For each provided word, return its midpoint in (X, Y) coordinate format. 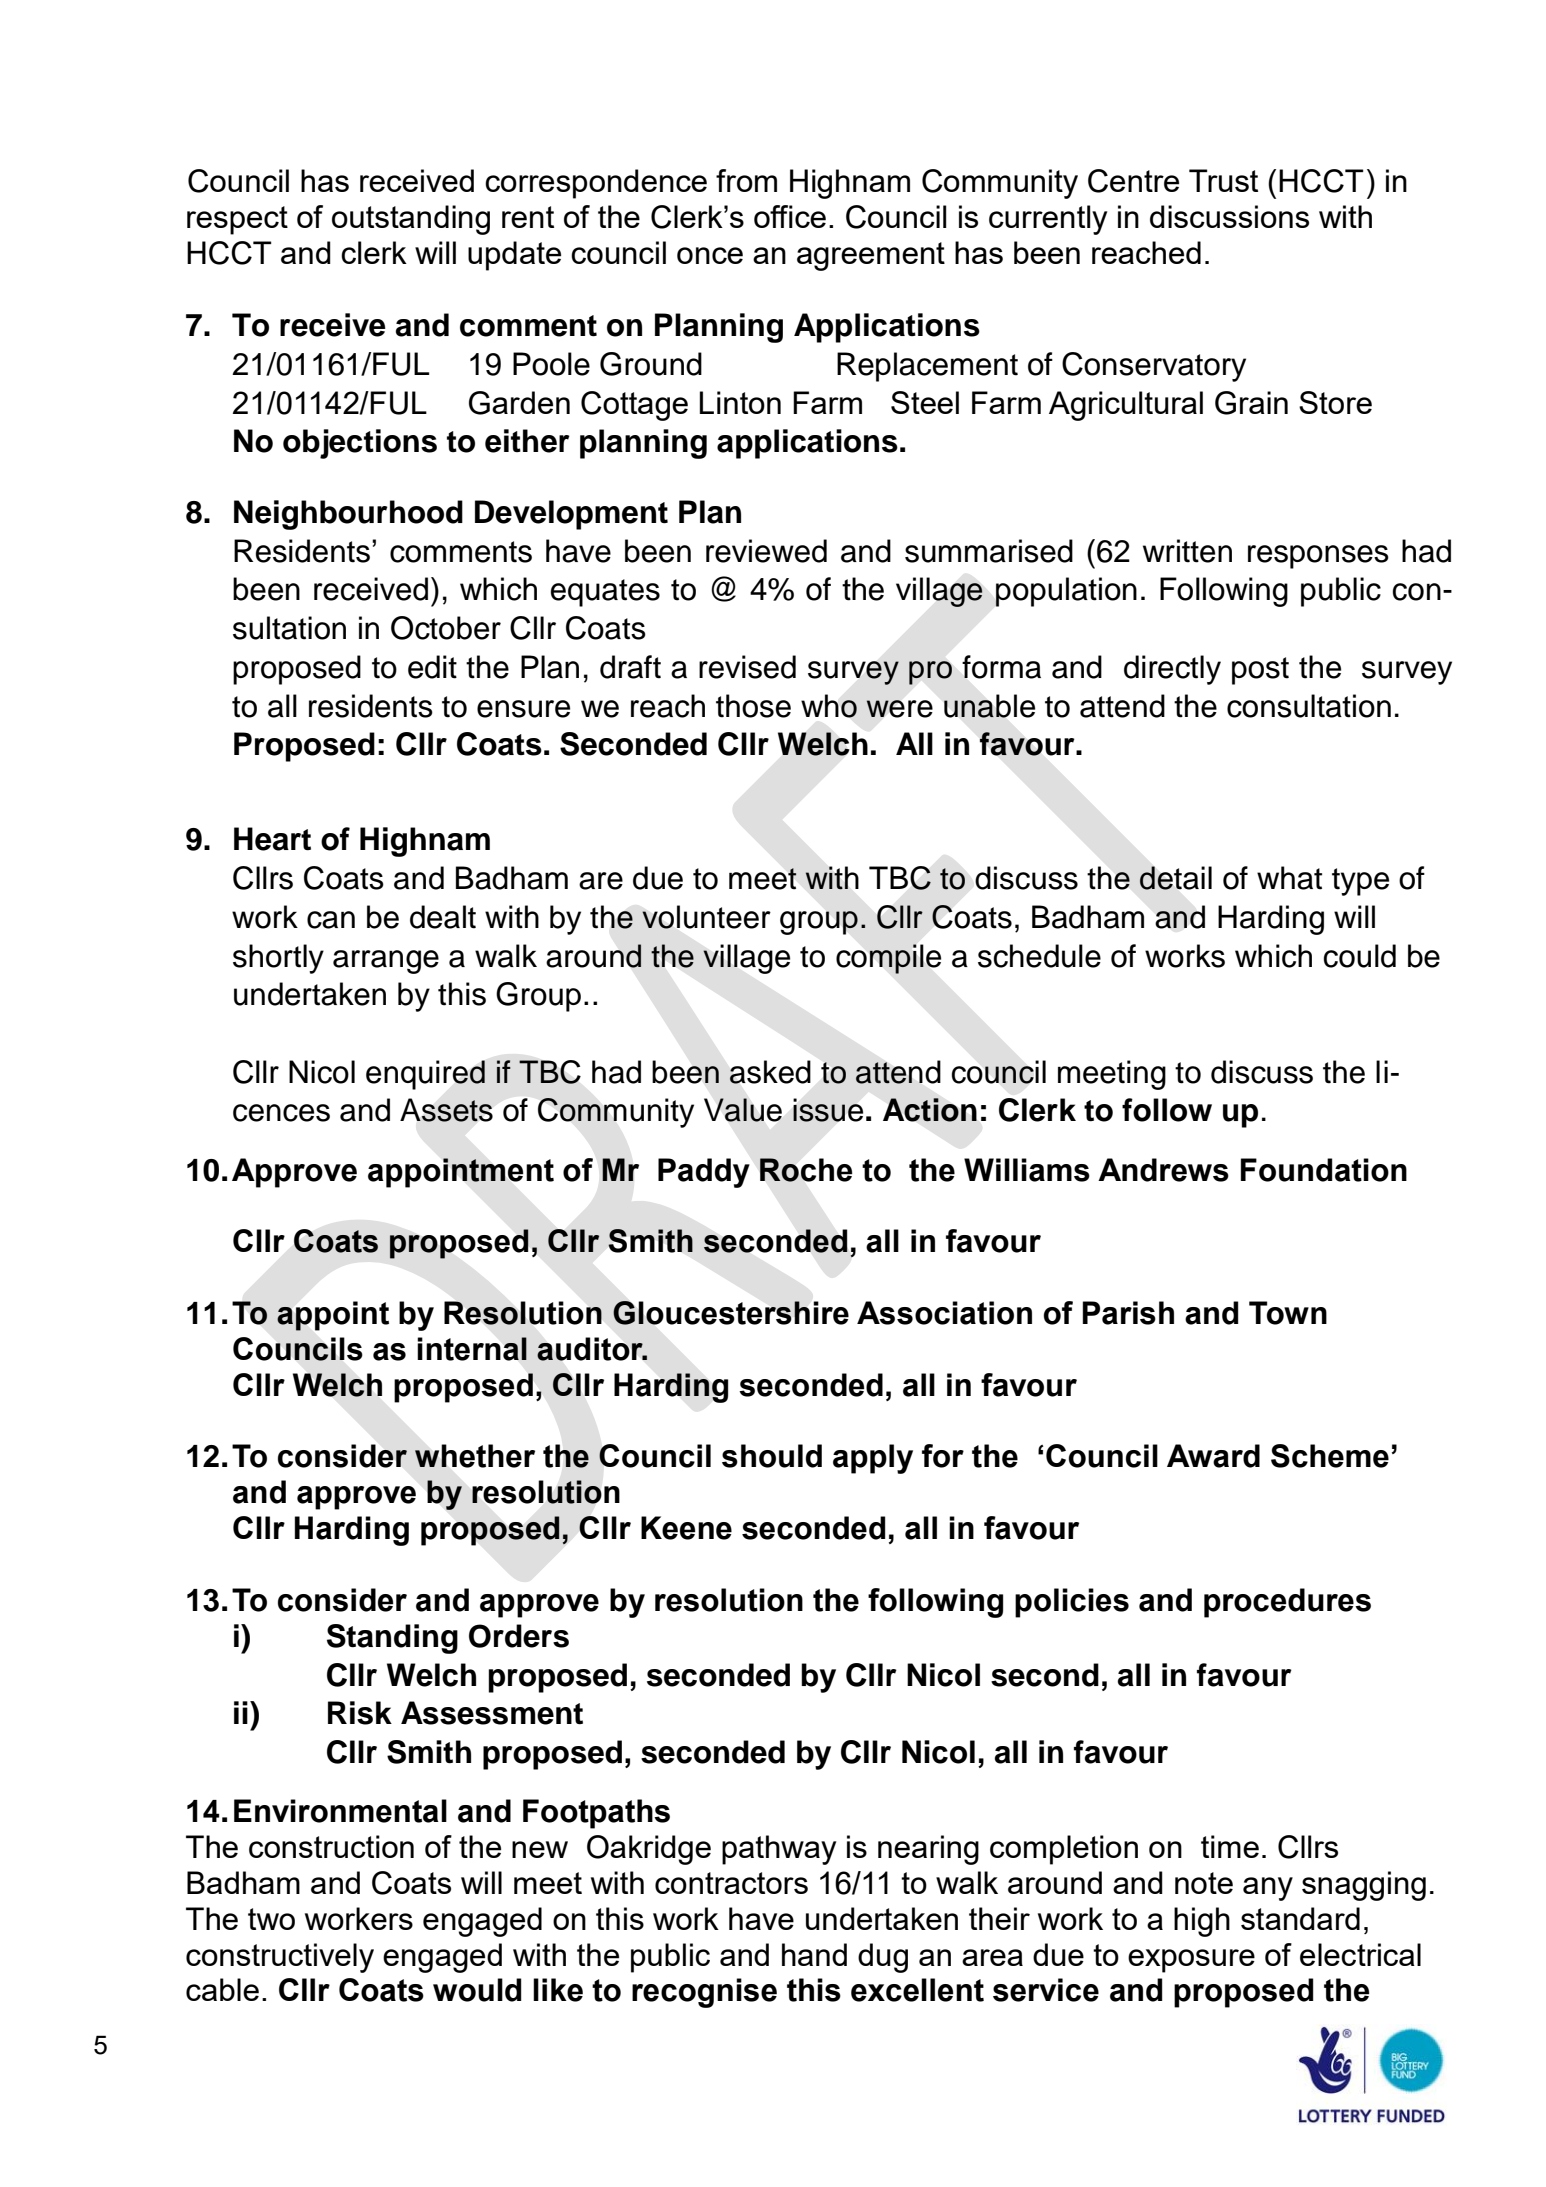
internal (472, 1349)
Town (1288, 1313)
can (331, 920)
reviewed (766, 551)
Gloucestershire (731, 1313)
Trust (1223, 180)
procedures (1287, 1603)
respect (237, 220)
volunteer (706, 917)
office (790, 216)
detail (1175, 878)
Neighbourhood (348, 515)
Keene (686, 1528)
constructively (280, 1958)
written (1187, 551)
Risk (360, 1713)
